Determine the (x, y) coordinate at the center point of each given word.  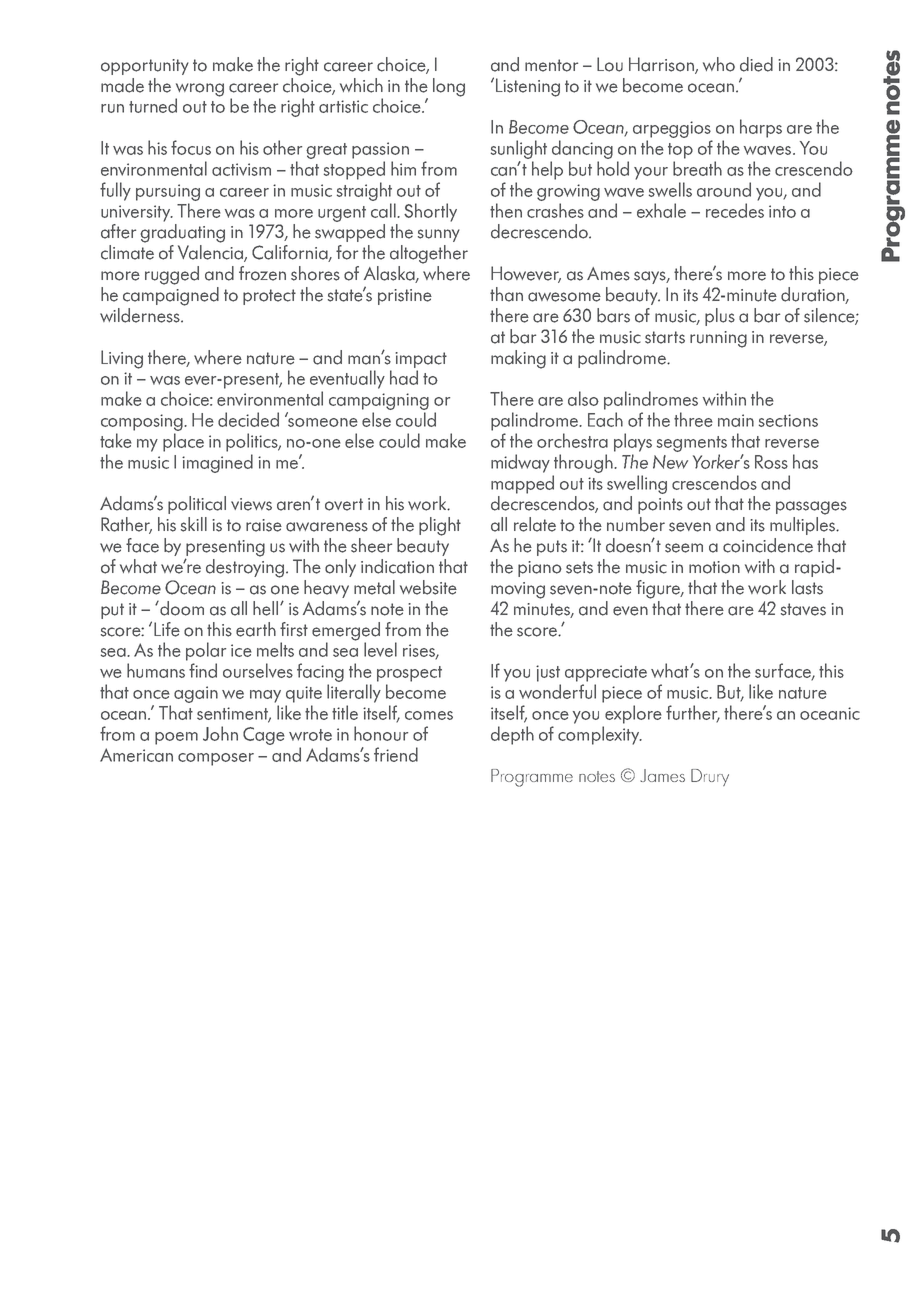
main (736, 420)
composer (216, 759)
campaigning (379, 401)
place (183, 442)
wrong (200, 91)
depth (512, 735)
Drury (710, 777)
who (719, 64)
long (449, 87)
